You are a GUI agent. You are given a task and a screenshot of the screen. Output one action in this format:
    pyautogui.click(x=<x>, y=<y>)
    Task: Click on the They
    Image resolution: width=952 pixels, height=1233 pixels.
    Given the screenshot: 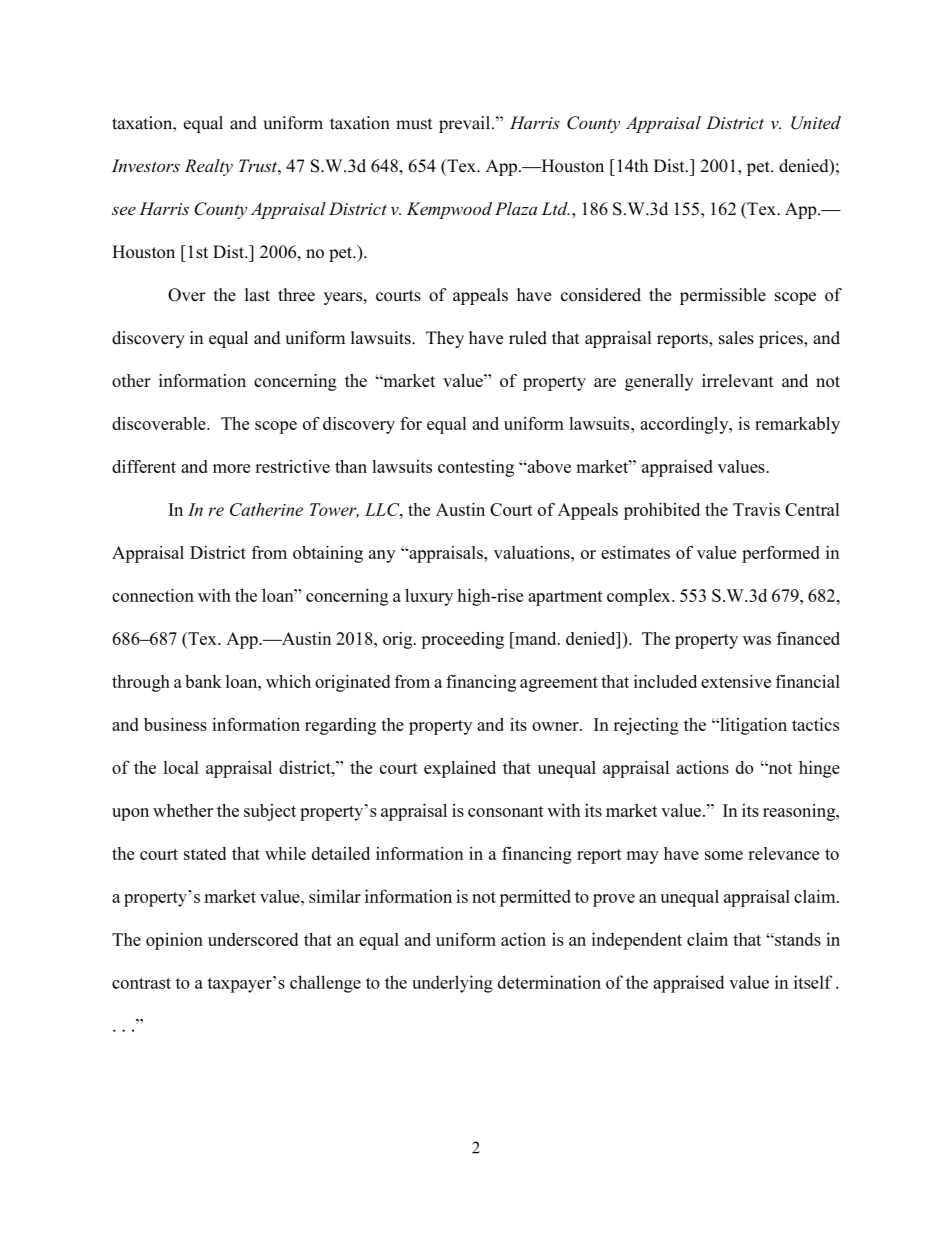 What is the action you would take?
    pyautogui.click(x=445, y=339)
